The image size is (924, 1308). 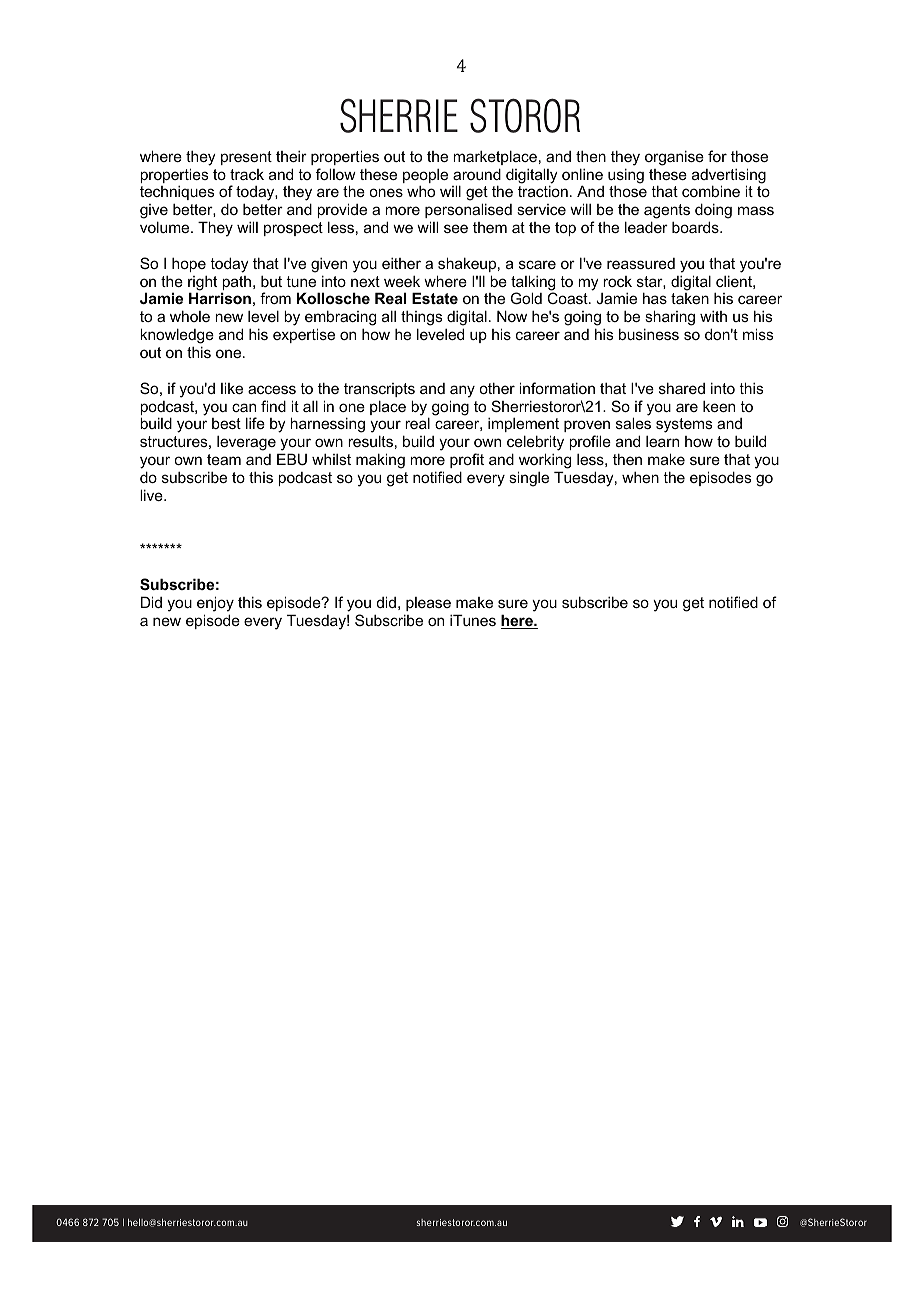 I want to click on please, so click(x=428, y=604).
